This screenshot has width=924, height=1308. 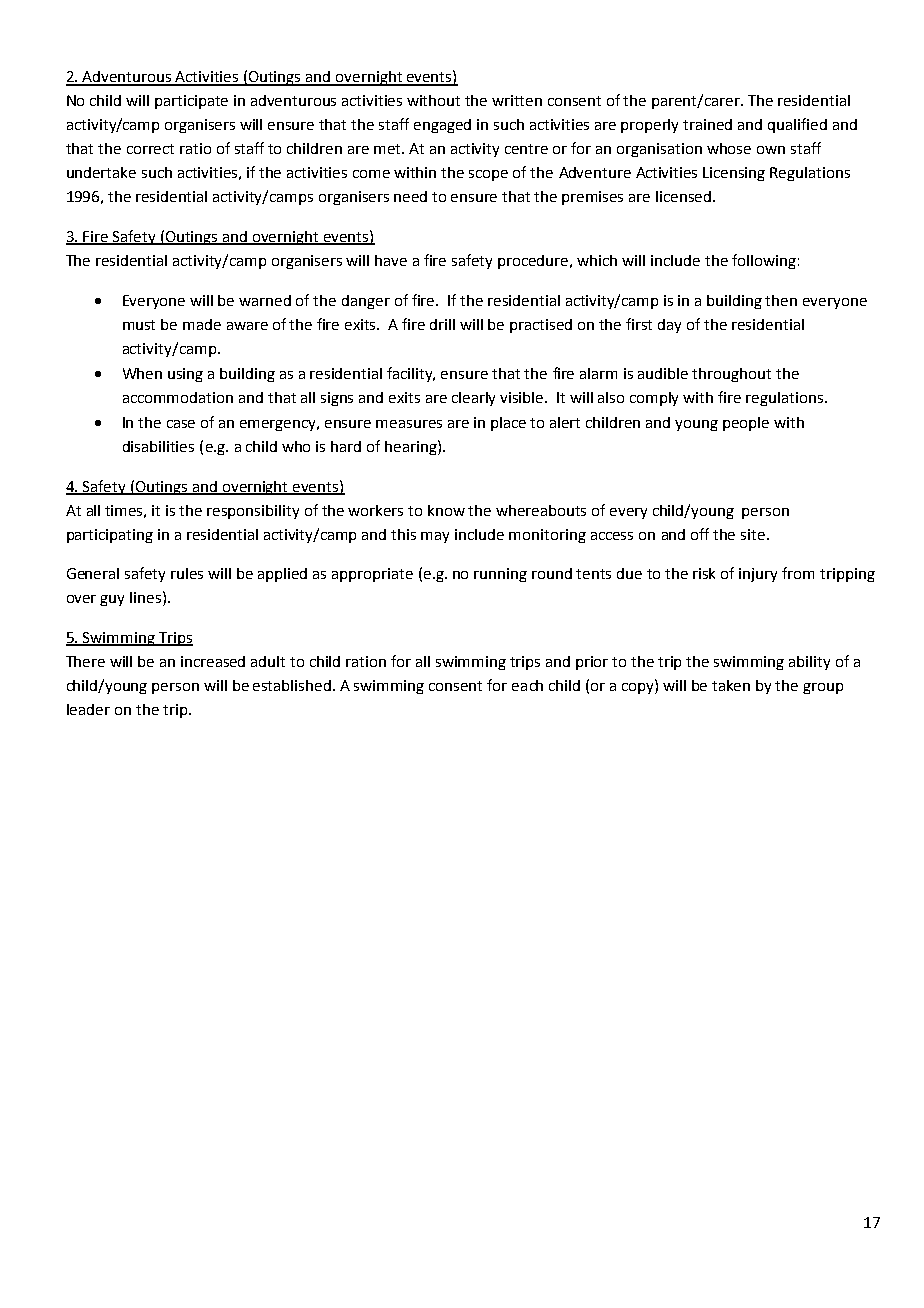 I want to click on trained, so click(x=707, y=124).
